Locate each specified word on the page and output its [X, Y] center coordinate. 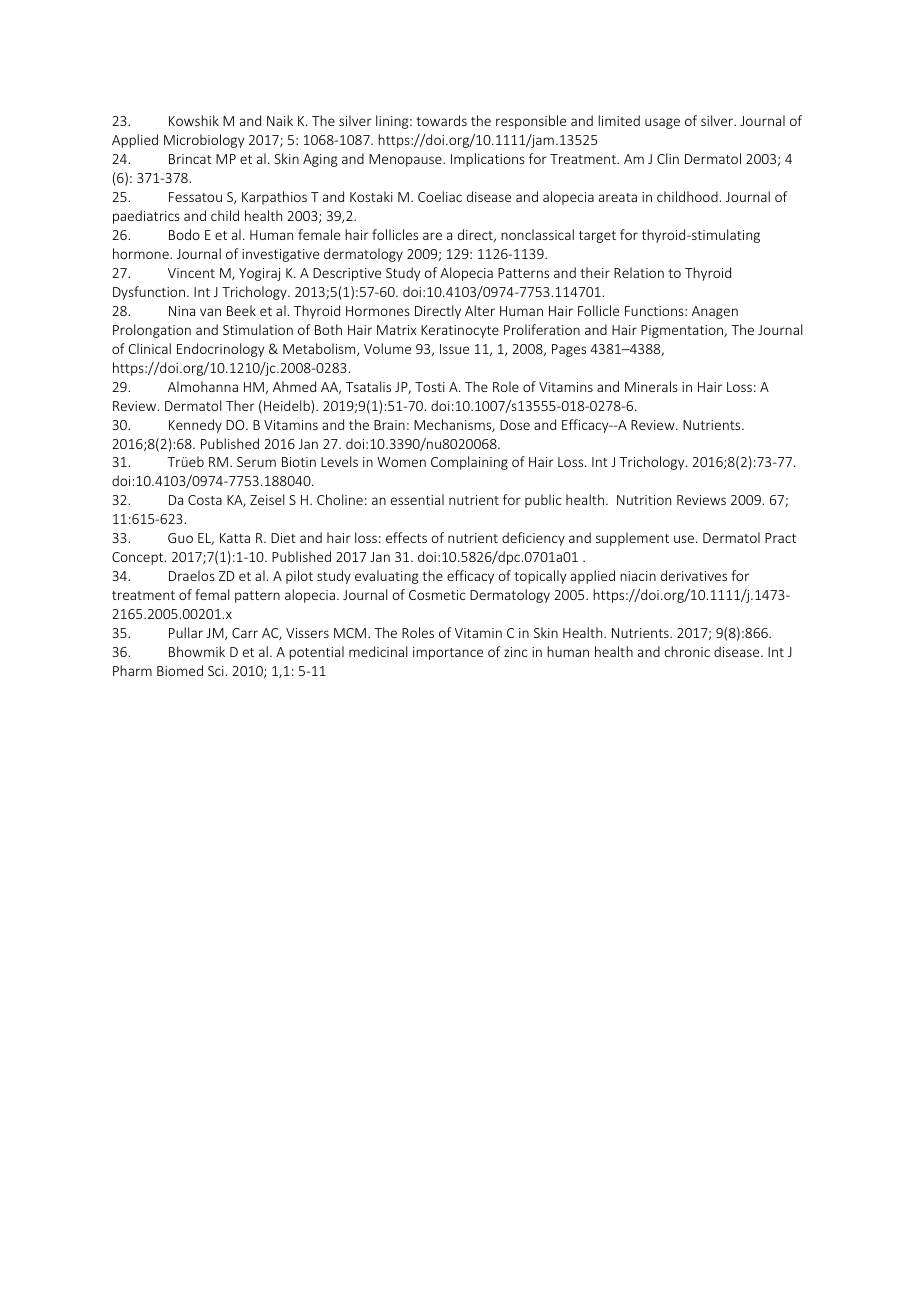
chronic [687, 651]
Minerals [651, 386]
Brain [389, 425]
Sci [216, 671]
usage [662, 123]
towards [441, 120]
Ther [240, 405]
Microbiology [204, 141]
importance [448, 653]
